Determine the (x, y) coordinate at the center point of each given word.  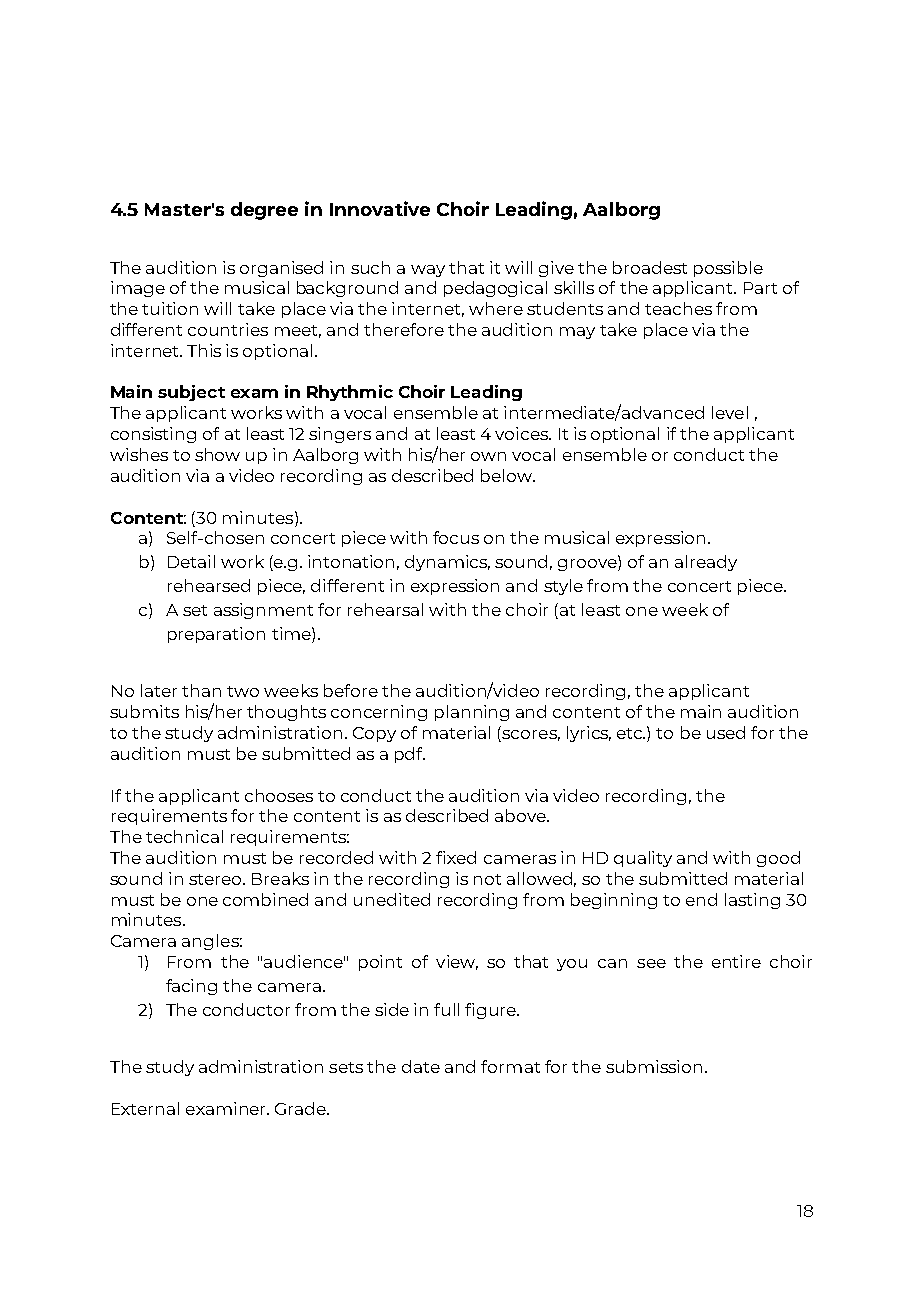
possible (728, 269)
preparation (216, 635)
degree (264, 211)
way (428, 271)
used (726, 732)
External (145, 1108)
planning (472, 713)
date (421, 1066)
